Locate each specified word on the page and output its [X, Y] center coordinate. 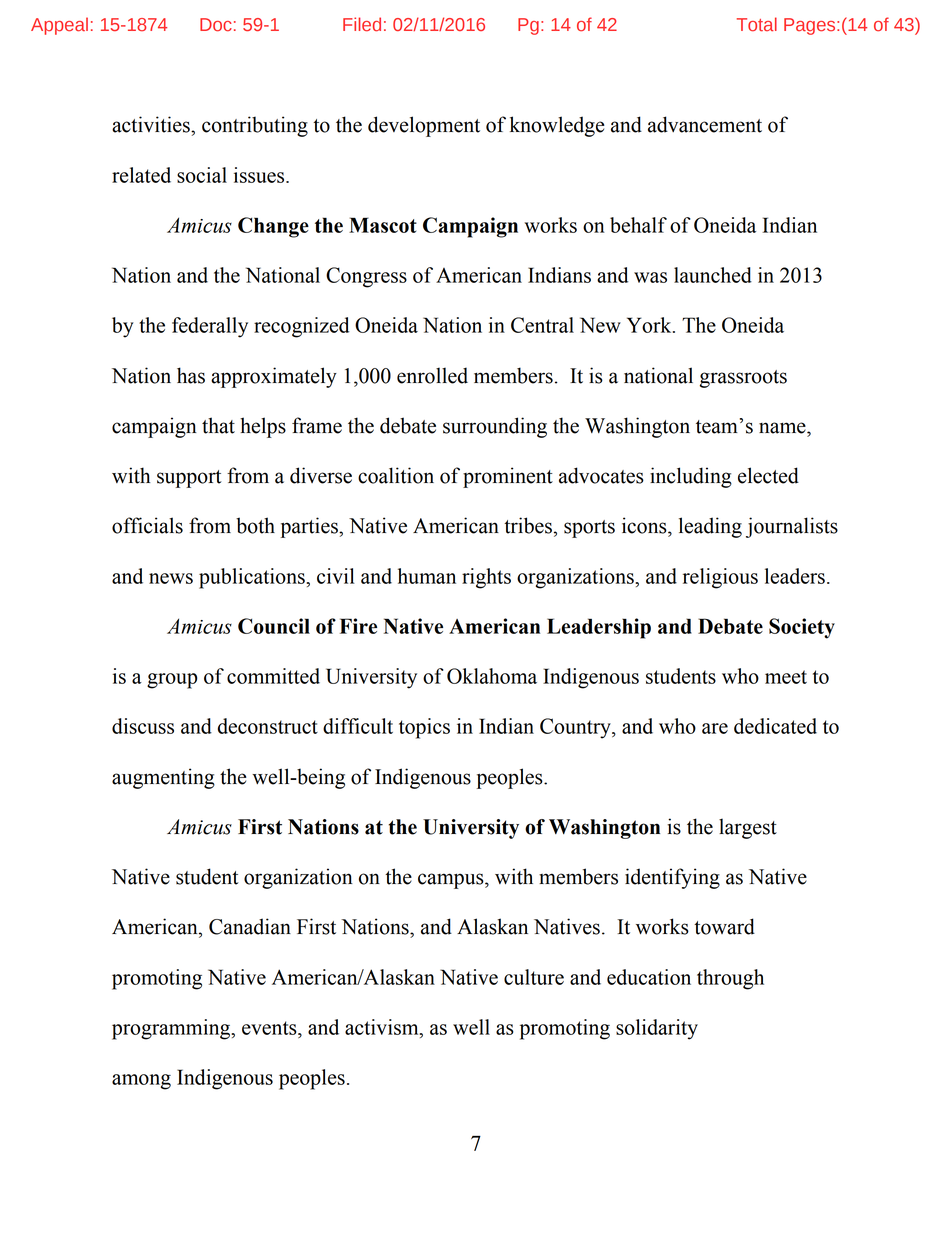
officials [147, 525]
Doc [216, 25]
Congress [366, 277]
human [427, 576]
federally [210, 327]
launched [713, 275]
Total [757, 24]
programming [172, 1029]
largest [748, 828]
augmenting [163, 778]
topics [424, 728]
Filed [362, 24]
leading [710, 527]
